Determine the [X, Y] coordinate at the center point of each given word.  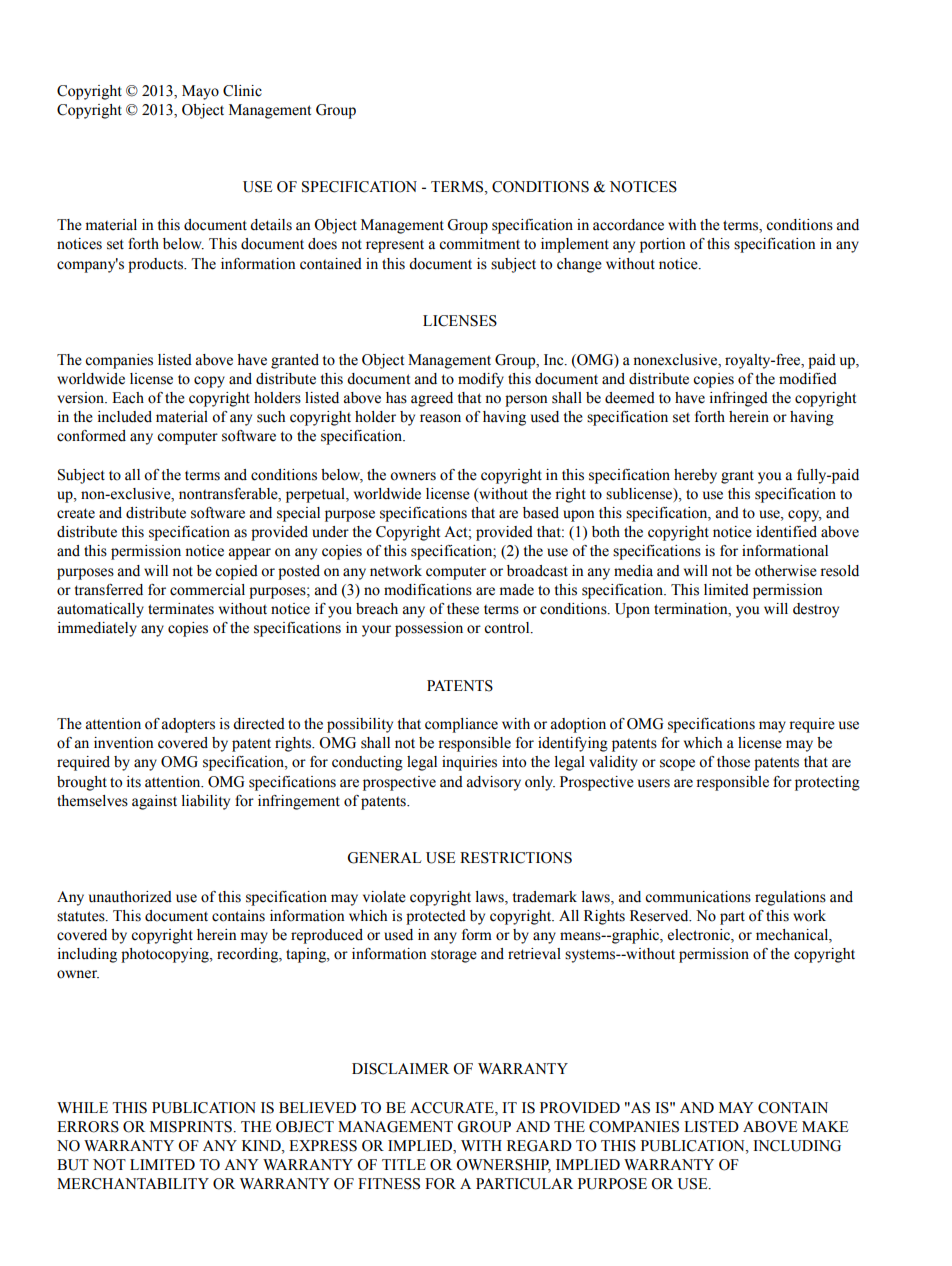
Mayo [200, 92]
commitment [479, 244]
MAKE [825, 1126]
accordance [628, 225]
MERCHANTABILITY [133, 1184]
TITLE [404, 1164]
